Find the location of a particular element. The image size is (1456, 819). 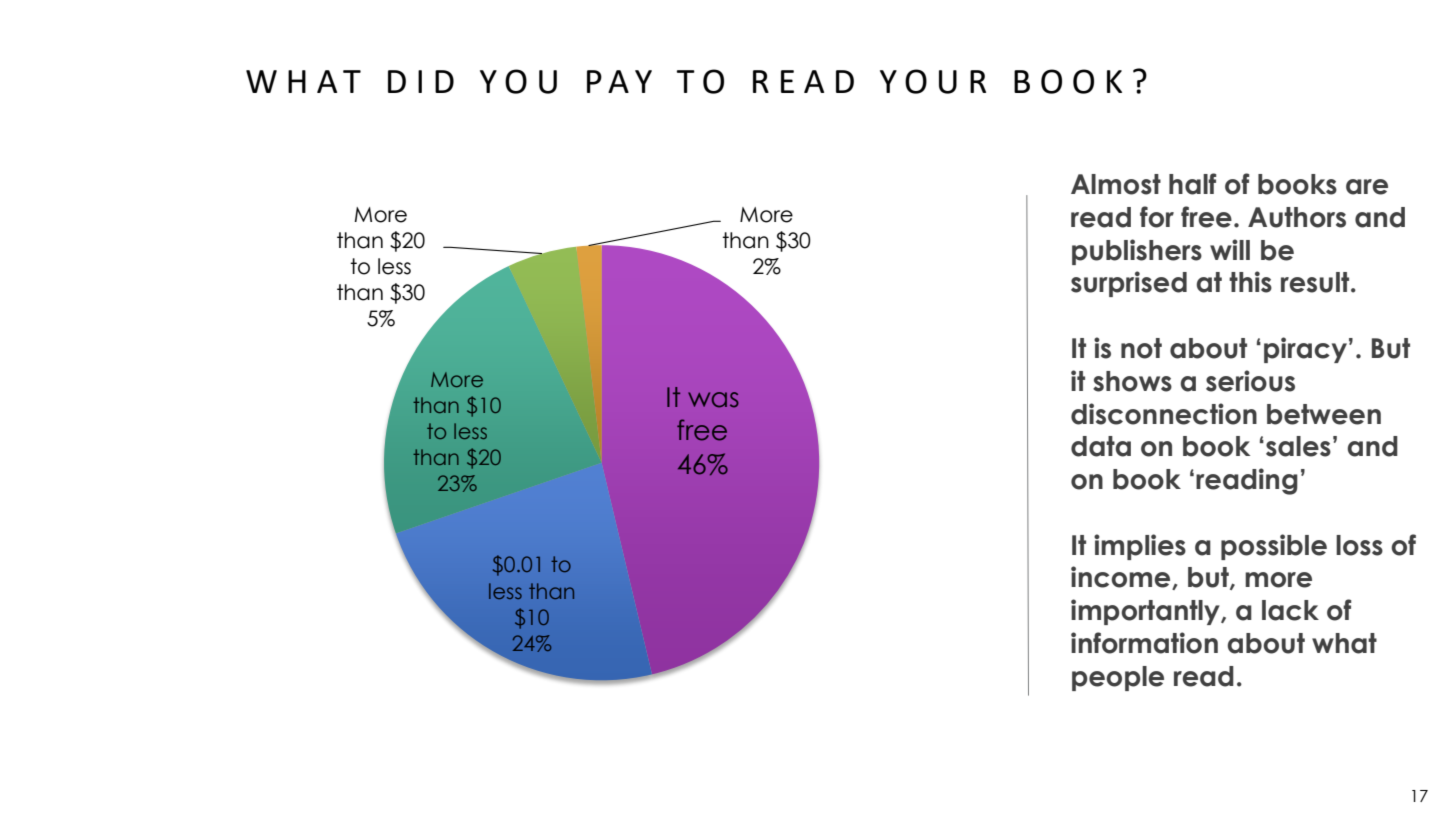

people is located at coordinates (1118, 678).
